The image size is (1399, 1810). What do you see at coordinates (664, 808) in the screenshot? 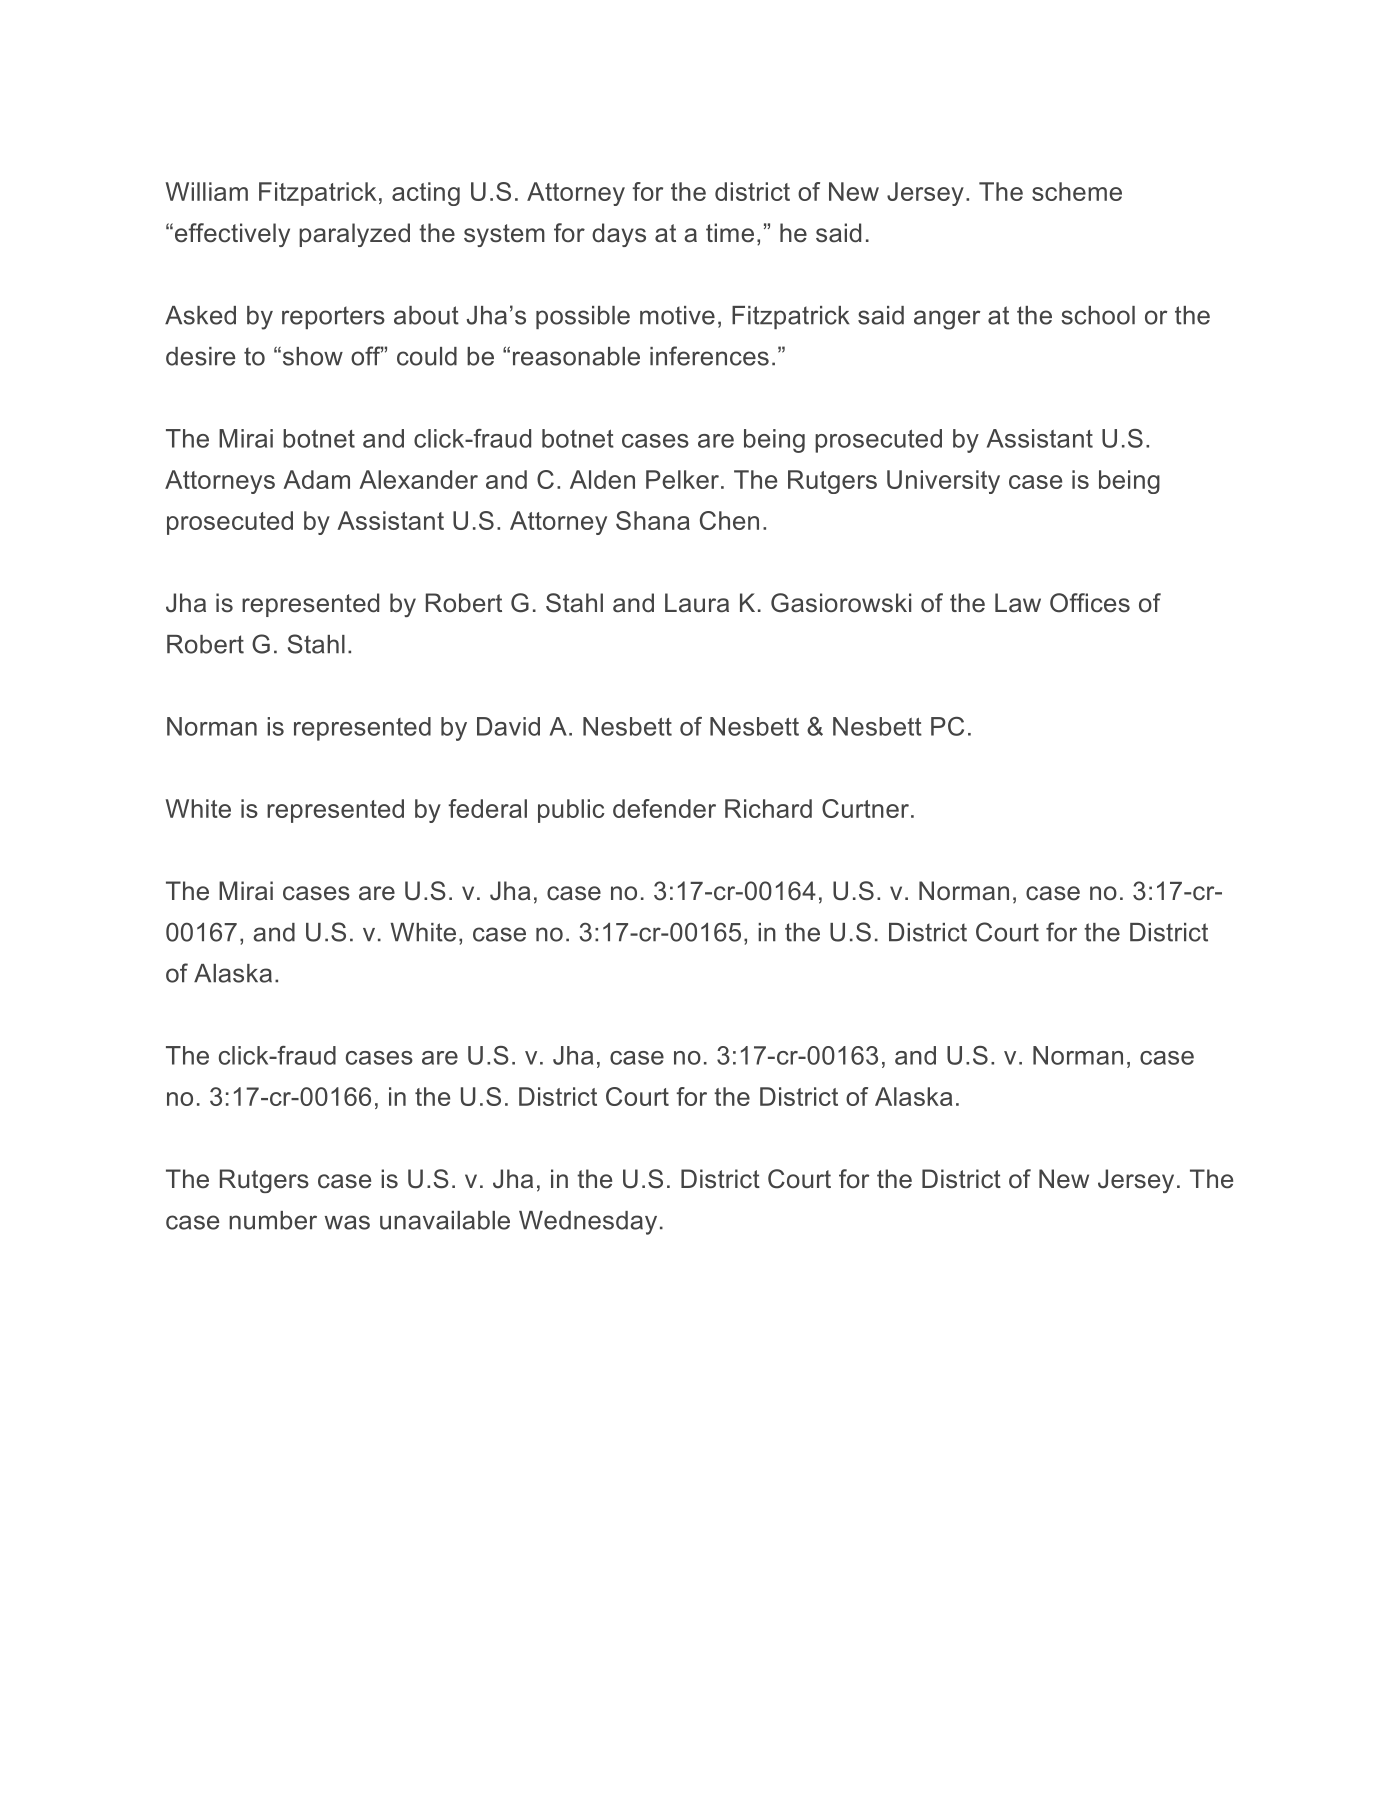
I see `defender` at bounding box center [664, 808].
